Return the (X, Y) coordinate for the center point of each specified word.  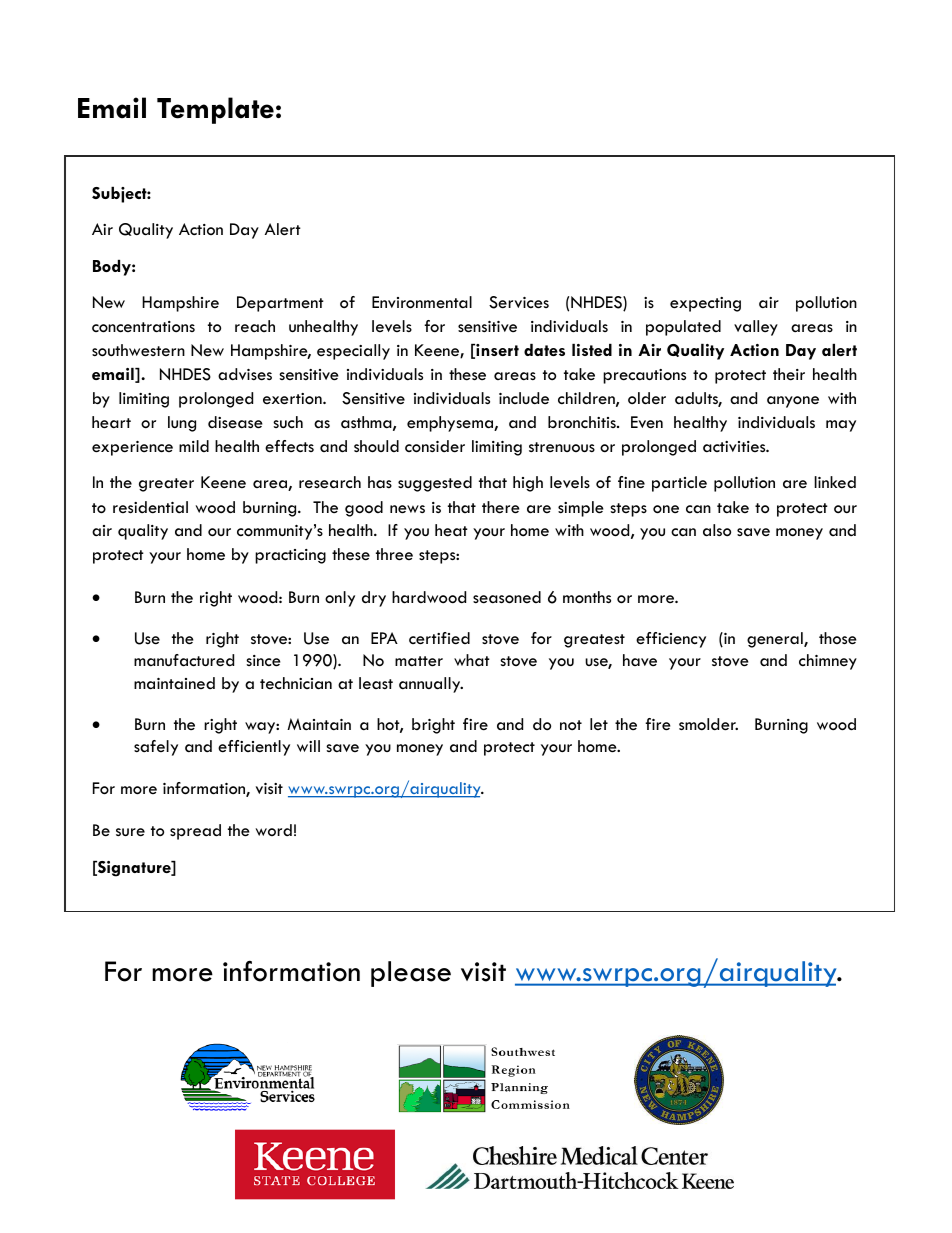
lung (182, 424)
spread (195, 832)
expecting (705, 304)
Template (215, 110)
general (776, 640)
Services (519, 302)
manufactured (184, 660)
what (472, 660)
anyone (793, 402)
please (411, 974)
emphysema (451, 424)
